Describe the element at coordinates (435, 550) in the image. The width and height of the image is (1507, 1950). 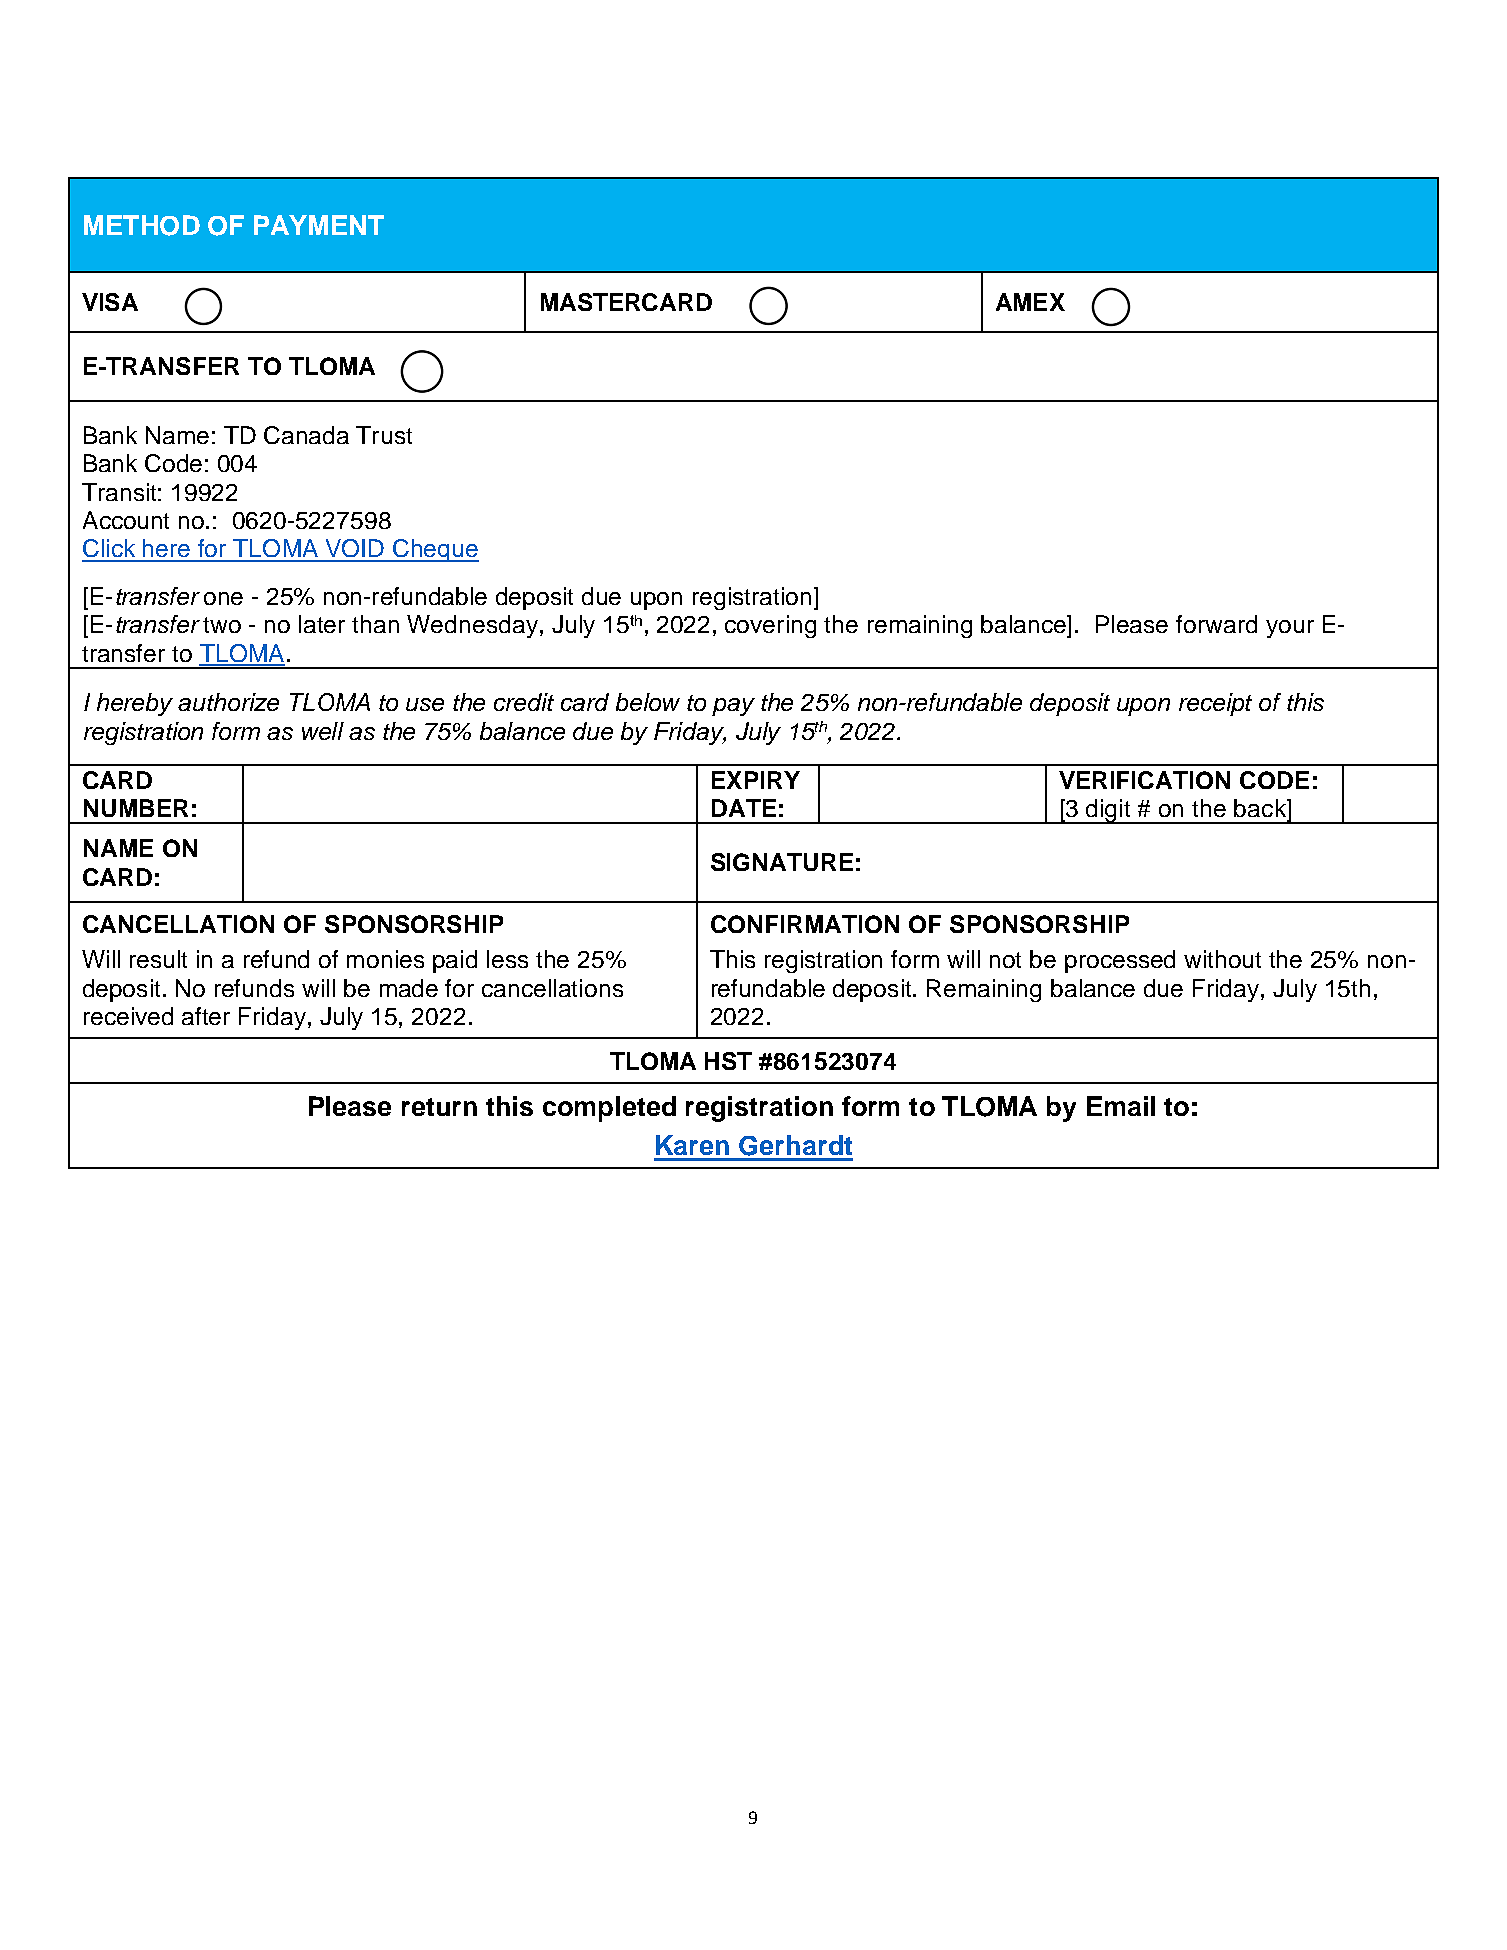
I see `Cheque` at that location.
